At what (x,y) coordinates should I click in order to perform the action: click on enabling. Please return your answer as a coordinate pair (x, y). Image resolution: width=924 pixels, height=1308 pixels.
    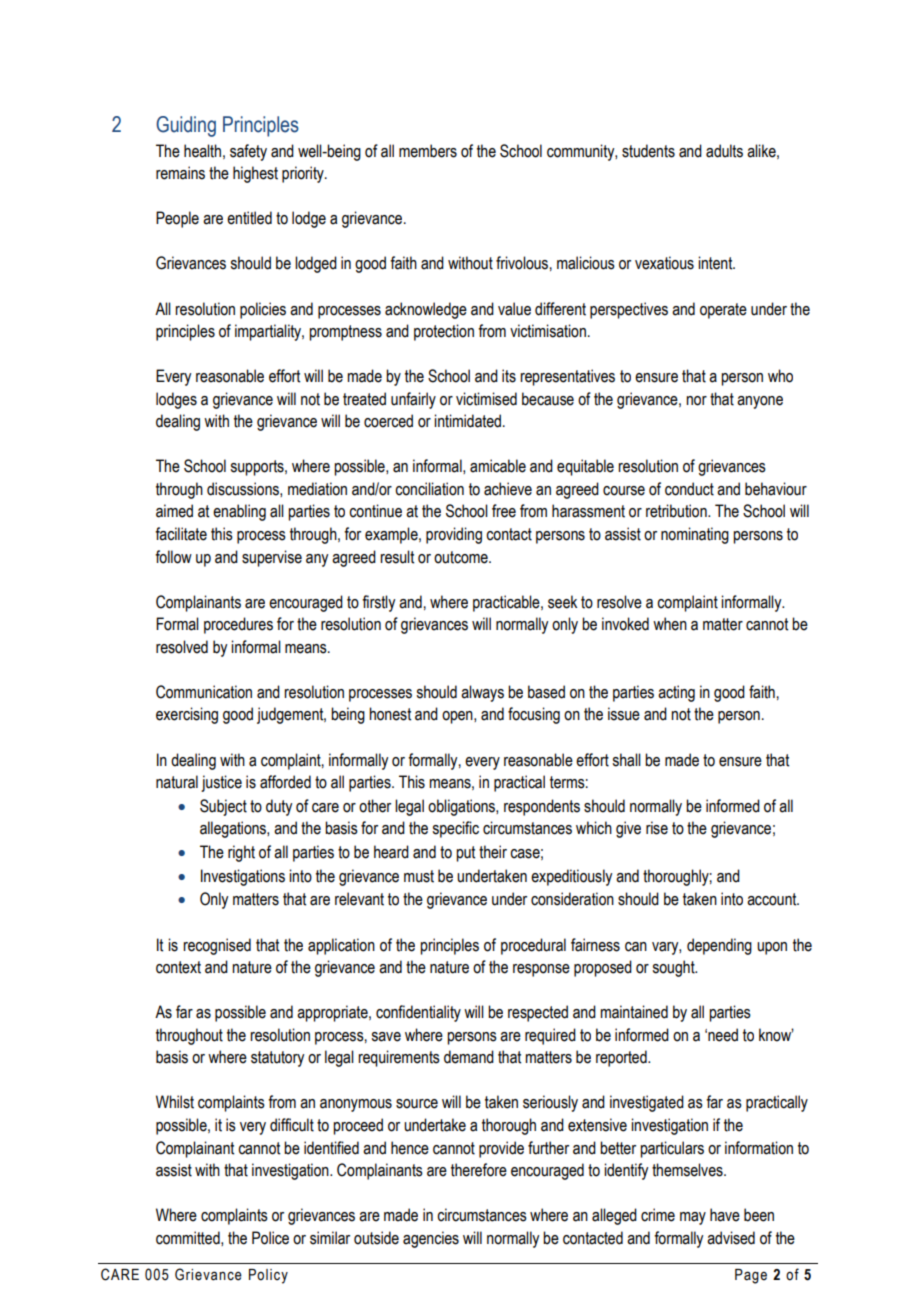
    Looking at the image, I should click on (239, 512).
